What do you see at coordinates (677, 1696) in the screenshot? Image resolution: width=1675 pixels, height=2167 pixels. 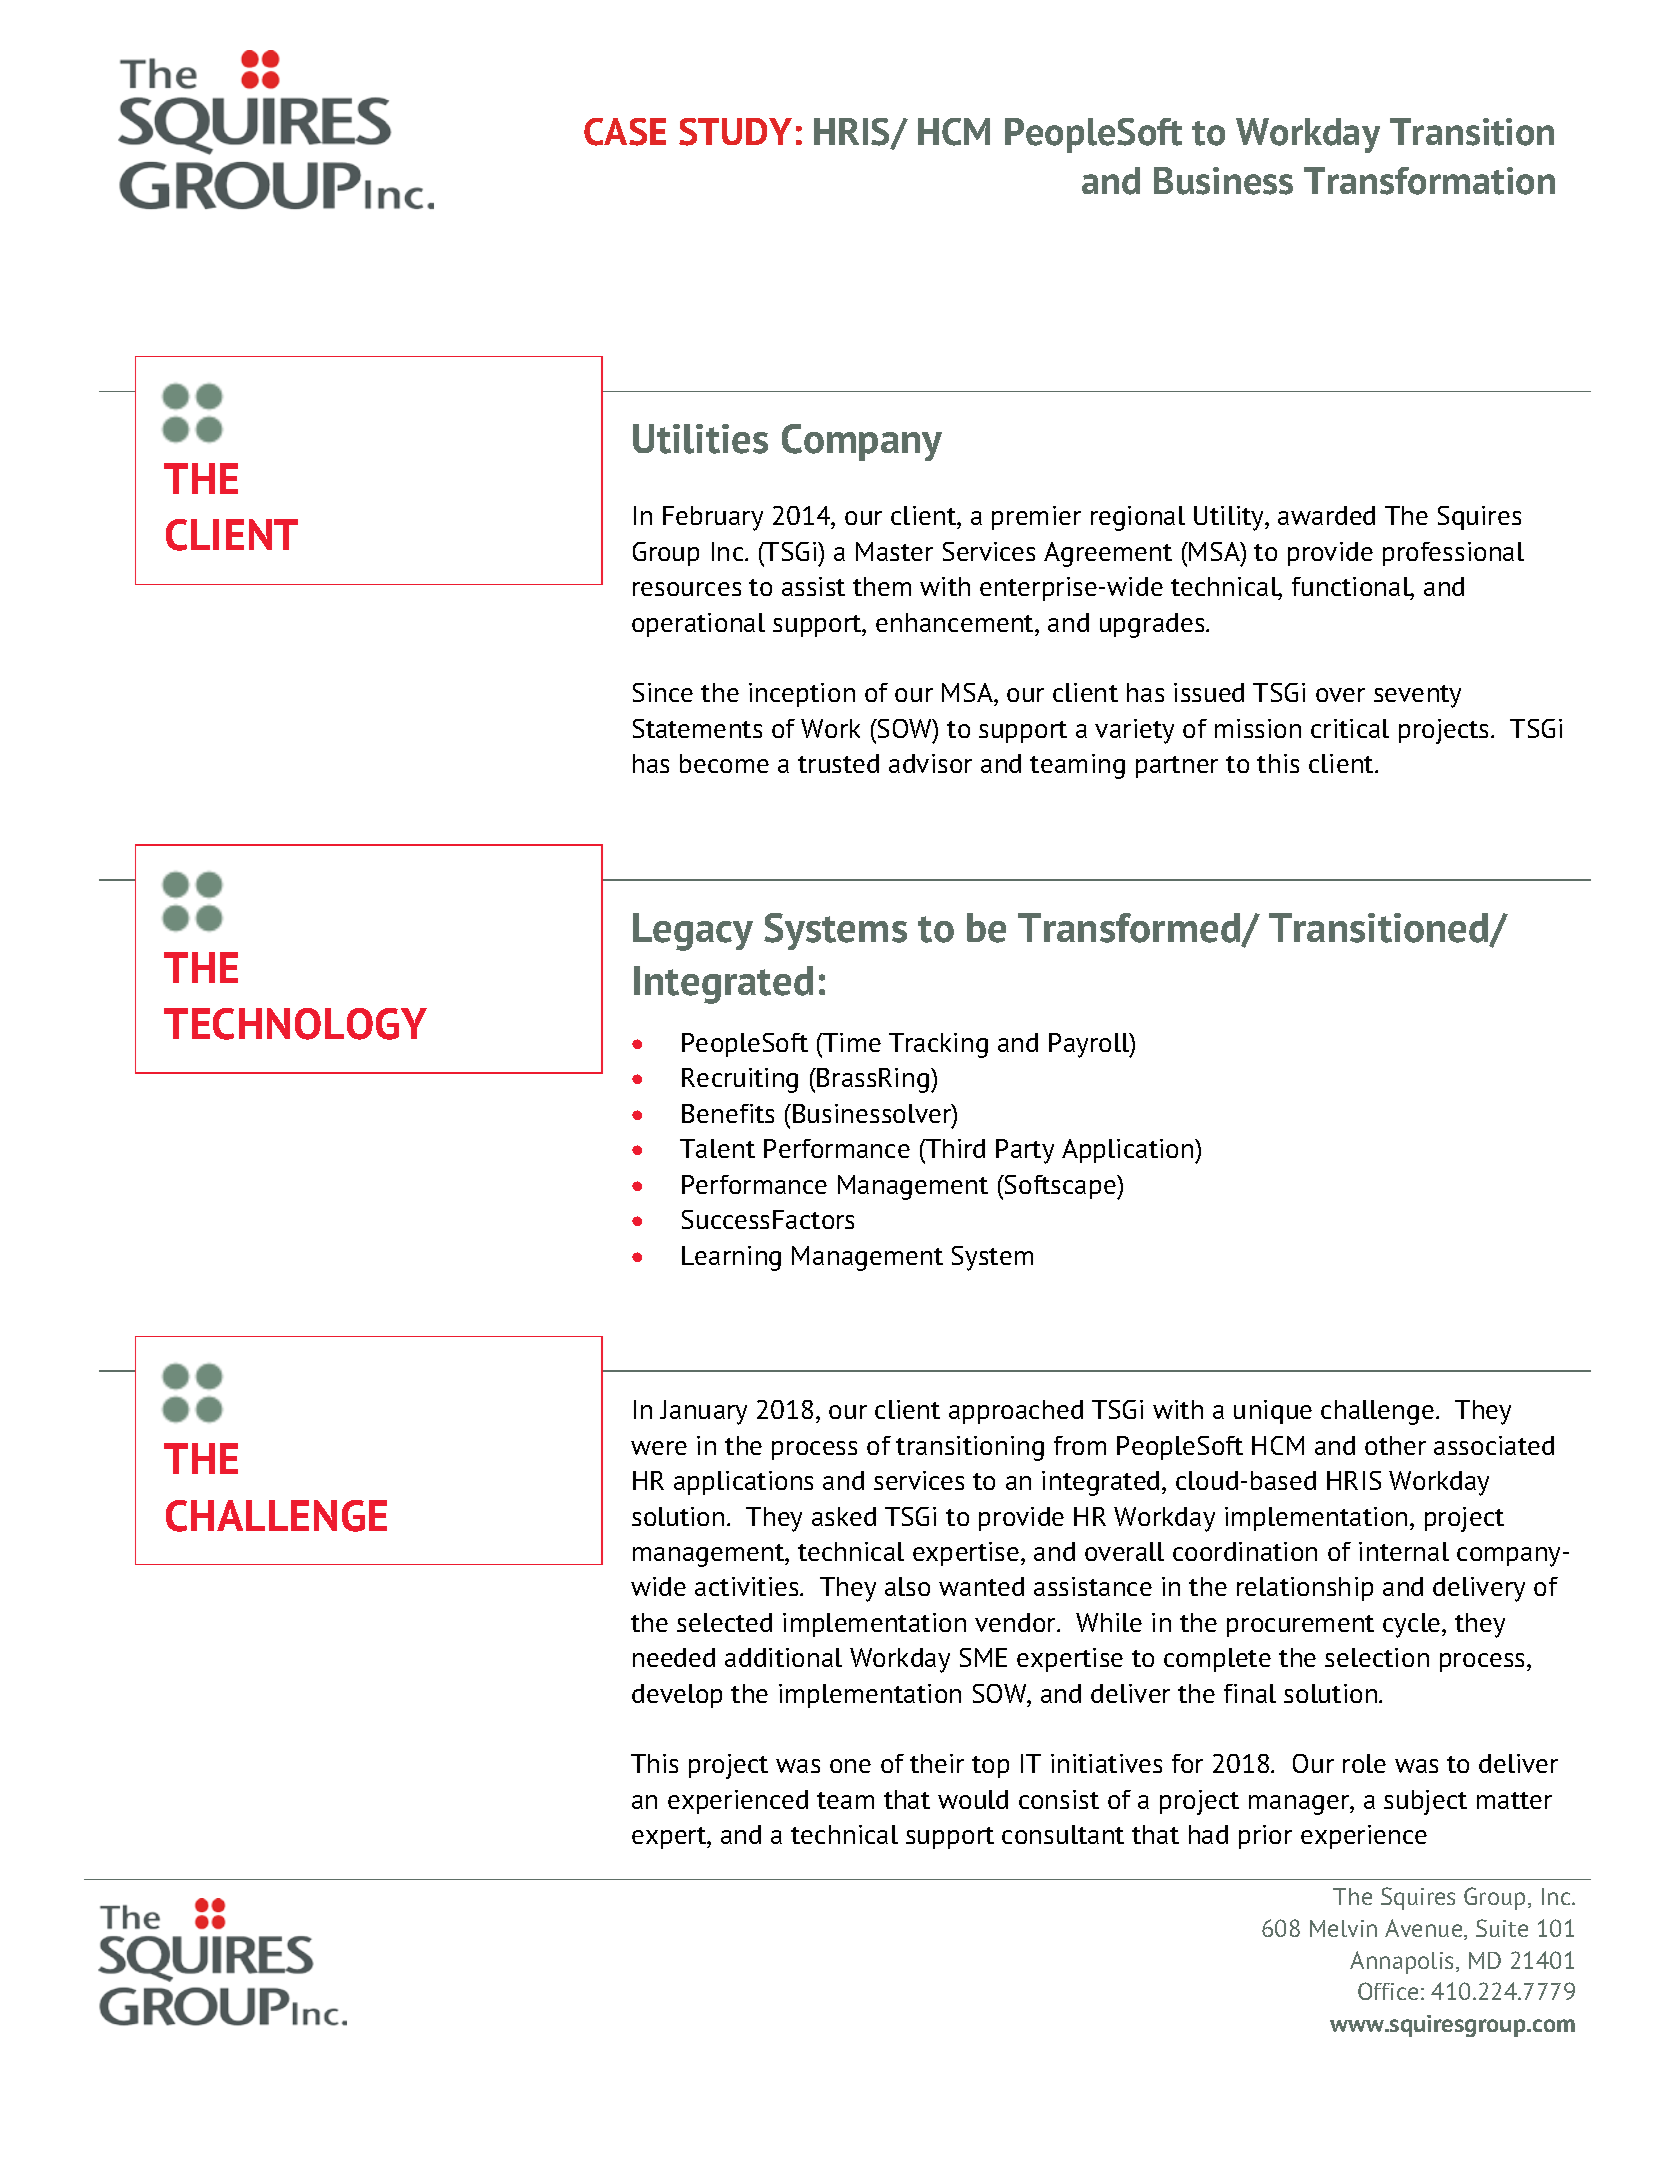 I see `develop` at bounding box center [677, 1696].
